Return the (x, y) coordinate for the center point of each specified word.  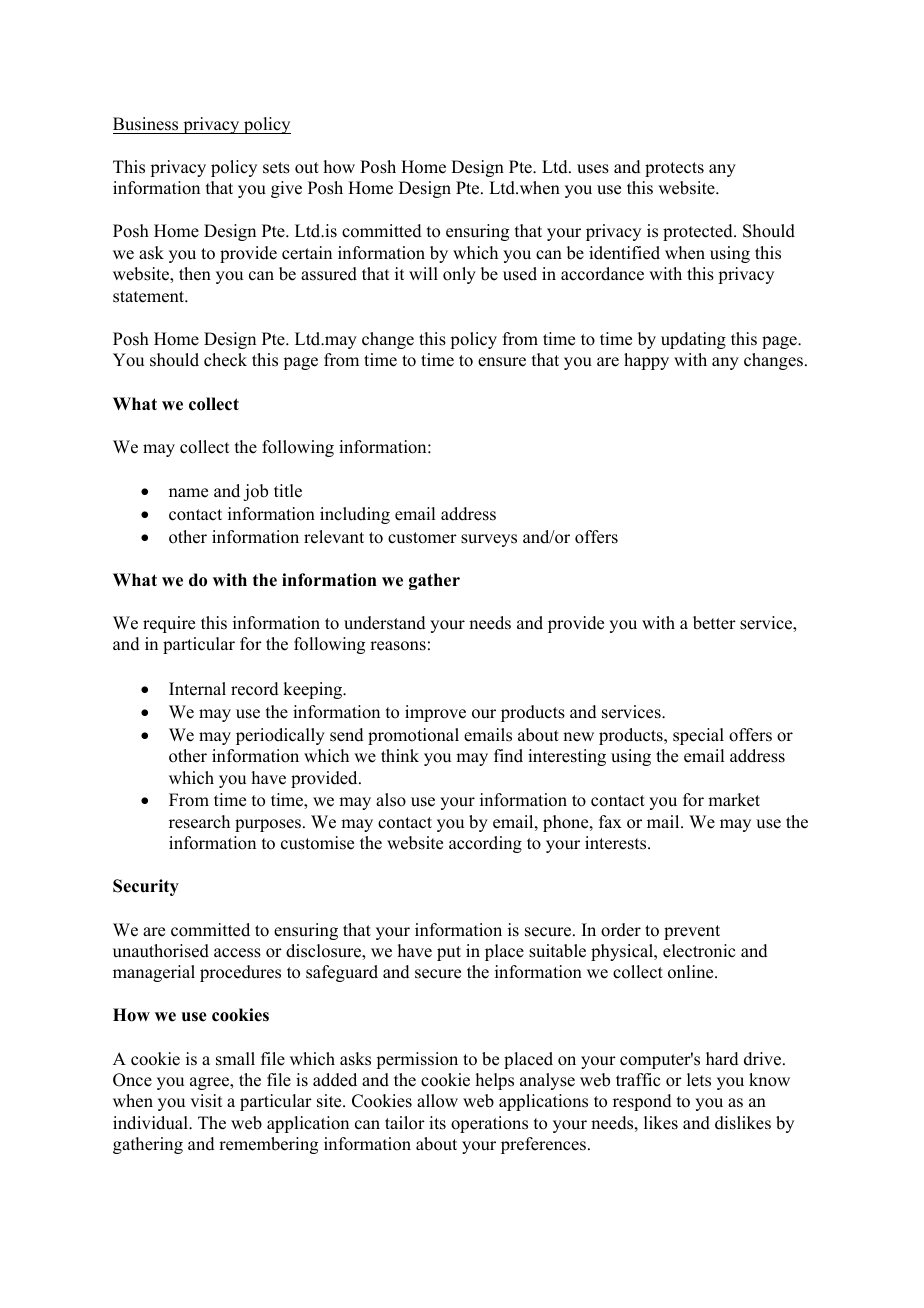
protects (674, 169)
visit (206, 1101)
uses (593, 169)
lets (699, 1080)
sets (276, 168)
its (437, 1123)
